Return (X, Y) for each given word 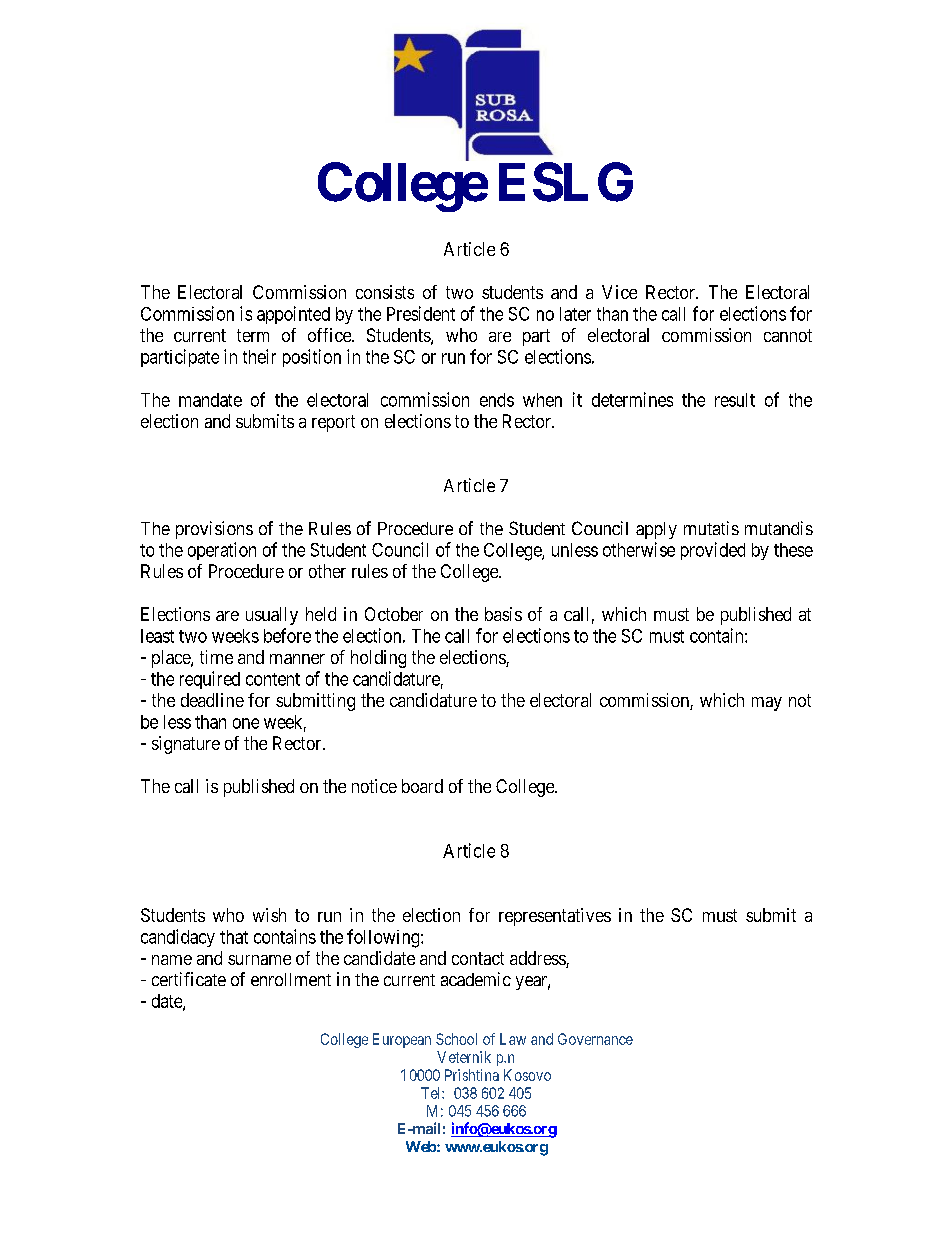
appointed (293, 315)
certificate (189, 979)
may (767, 704)
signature (186, 745)
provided (713, 551)
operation (222, 551)
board (422, 786)
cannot (788, 335)
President (421, 313)
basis (503, 614)
